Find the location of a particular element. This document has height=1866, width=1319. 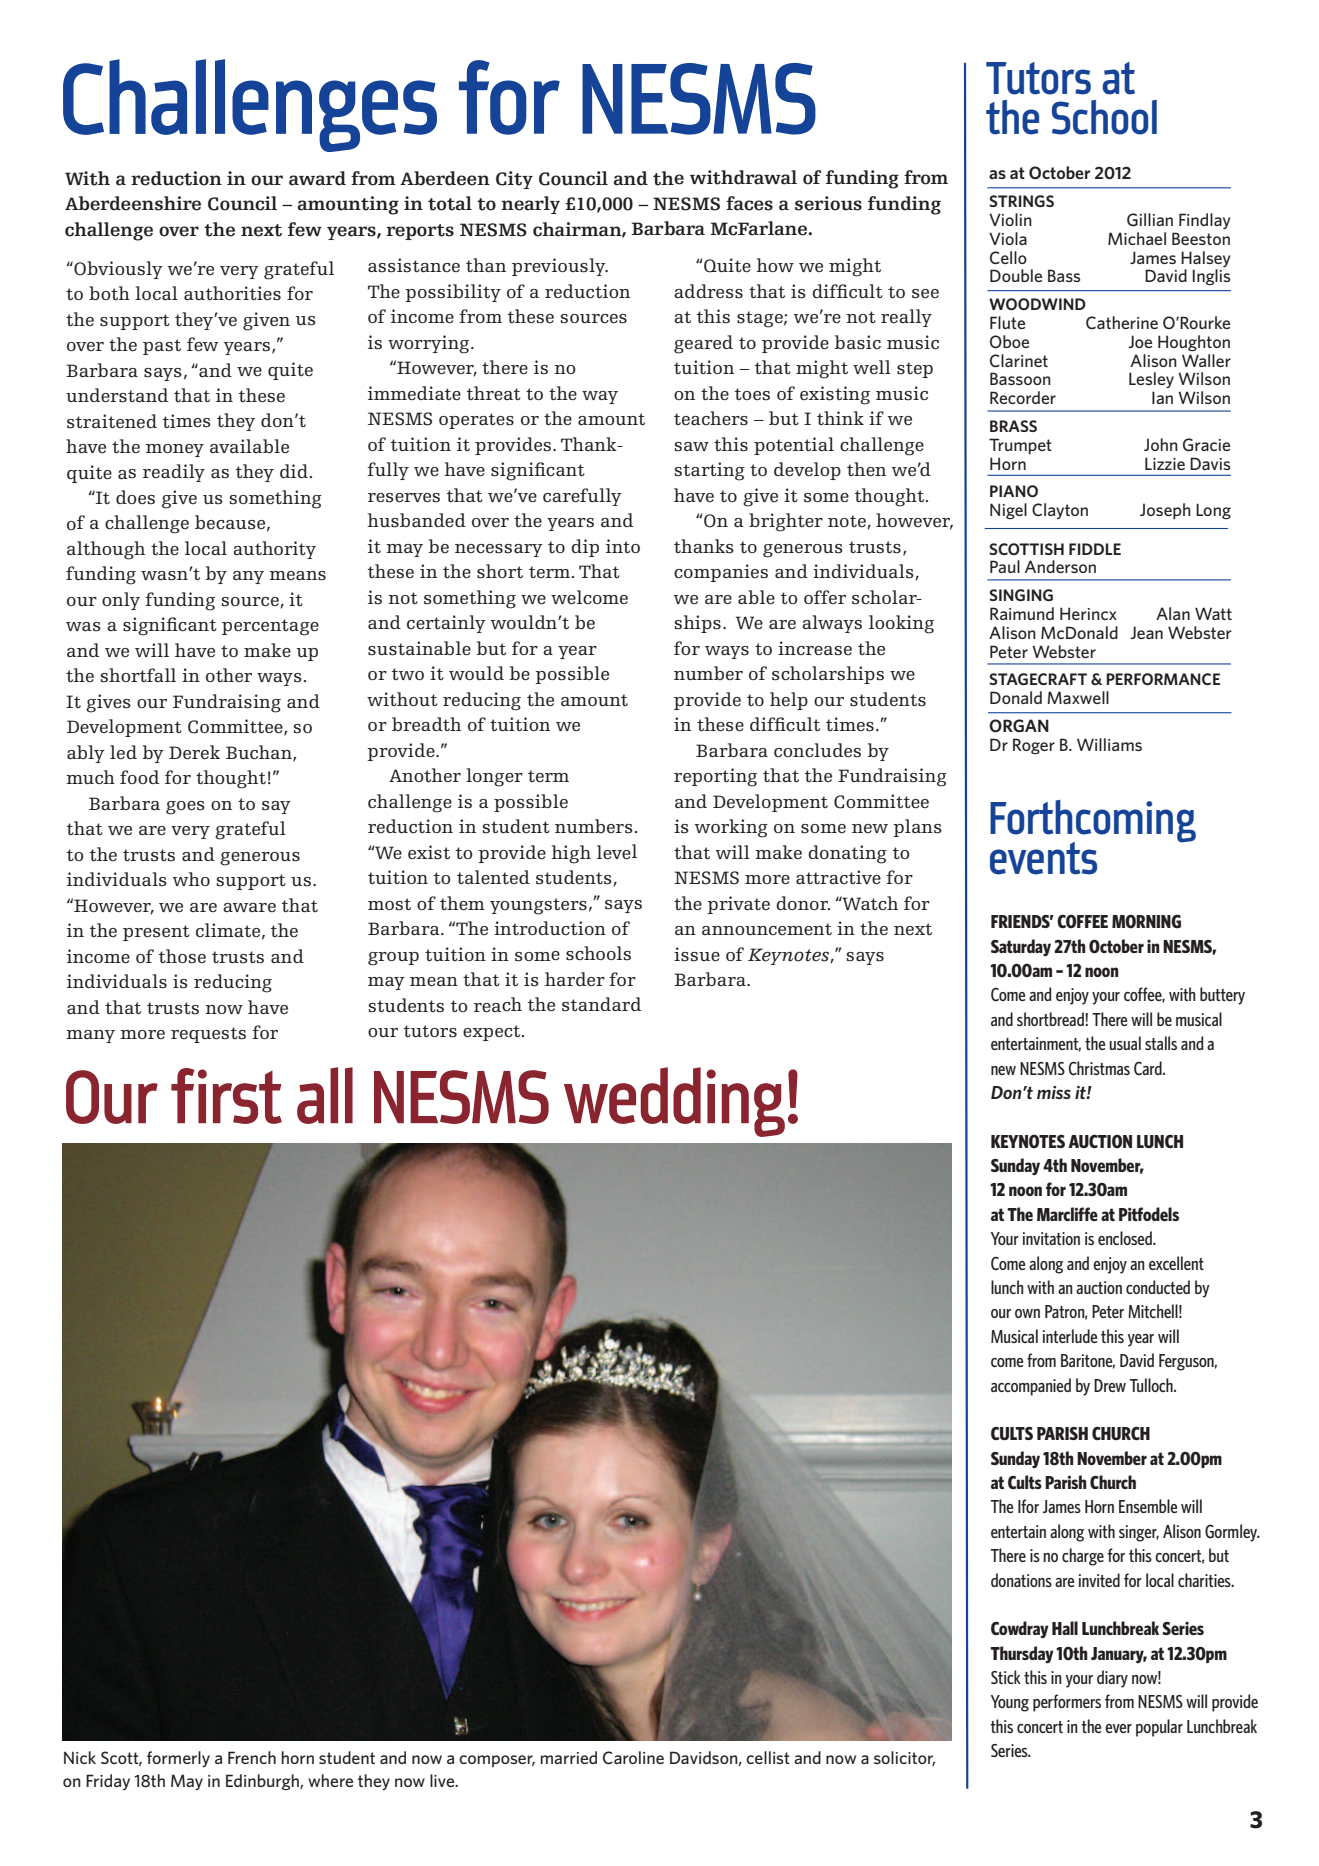

goes is located at coordinates (185, 808).
